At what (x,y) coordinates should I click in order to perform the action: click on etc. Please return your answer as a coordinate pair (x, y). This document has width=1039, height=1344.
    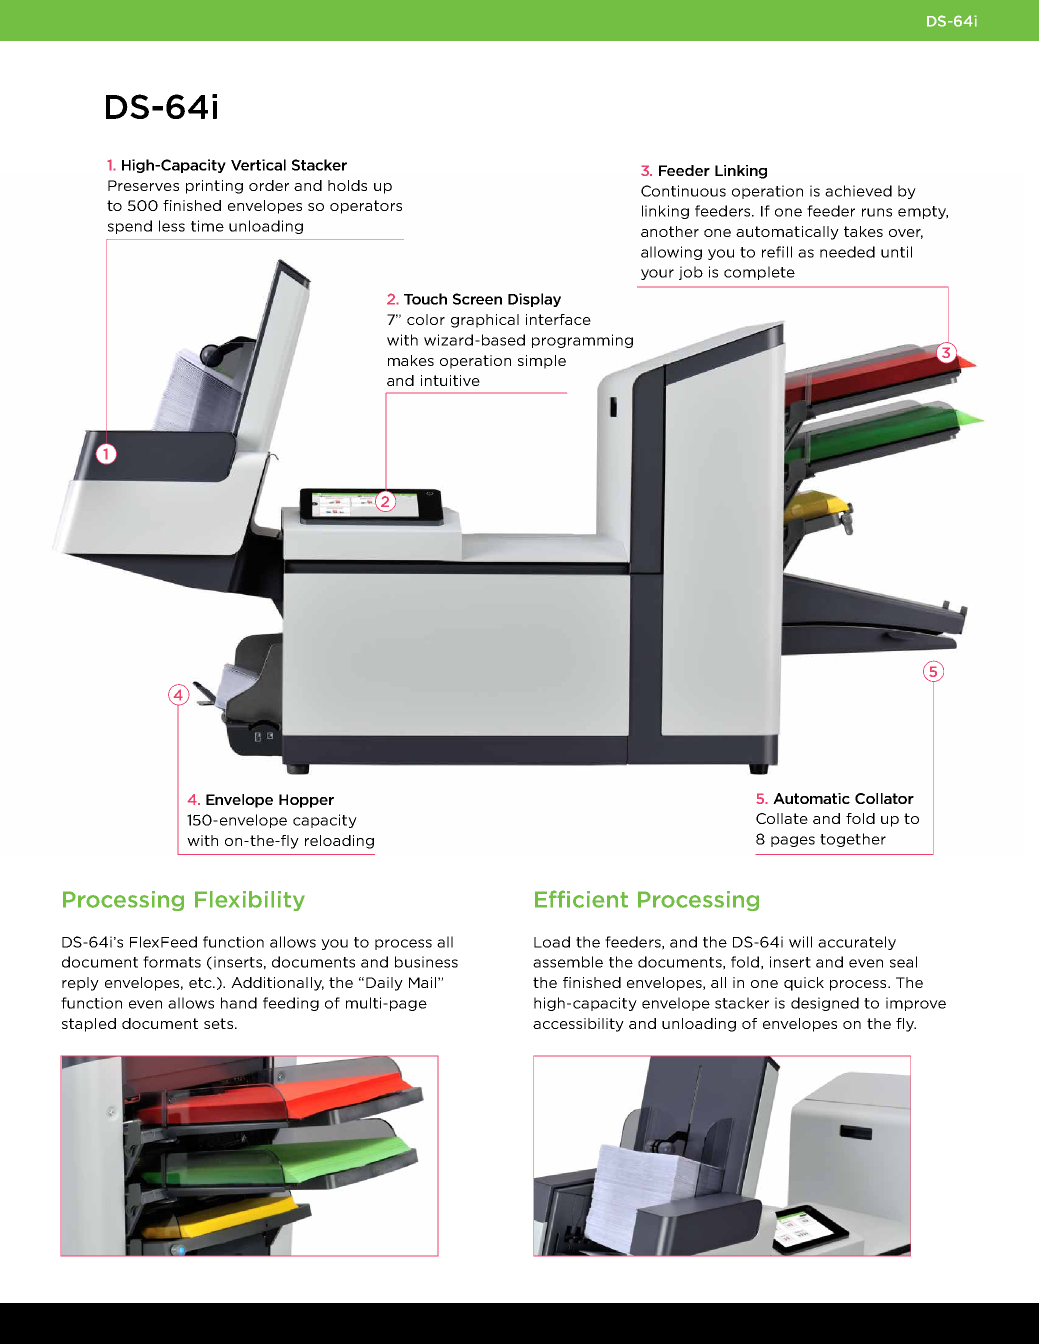
    Looking at the image, I should click on (201, 982).
